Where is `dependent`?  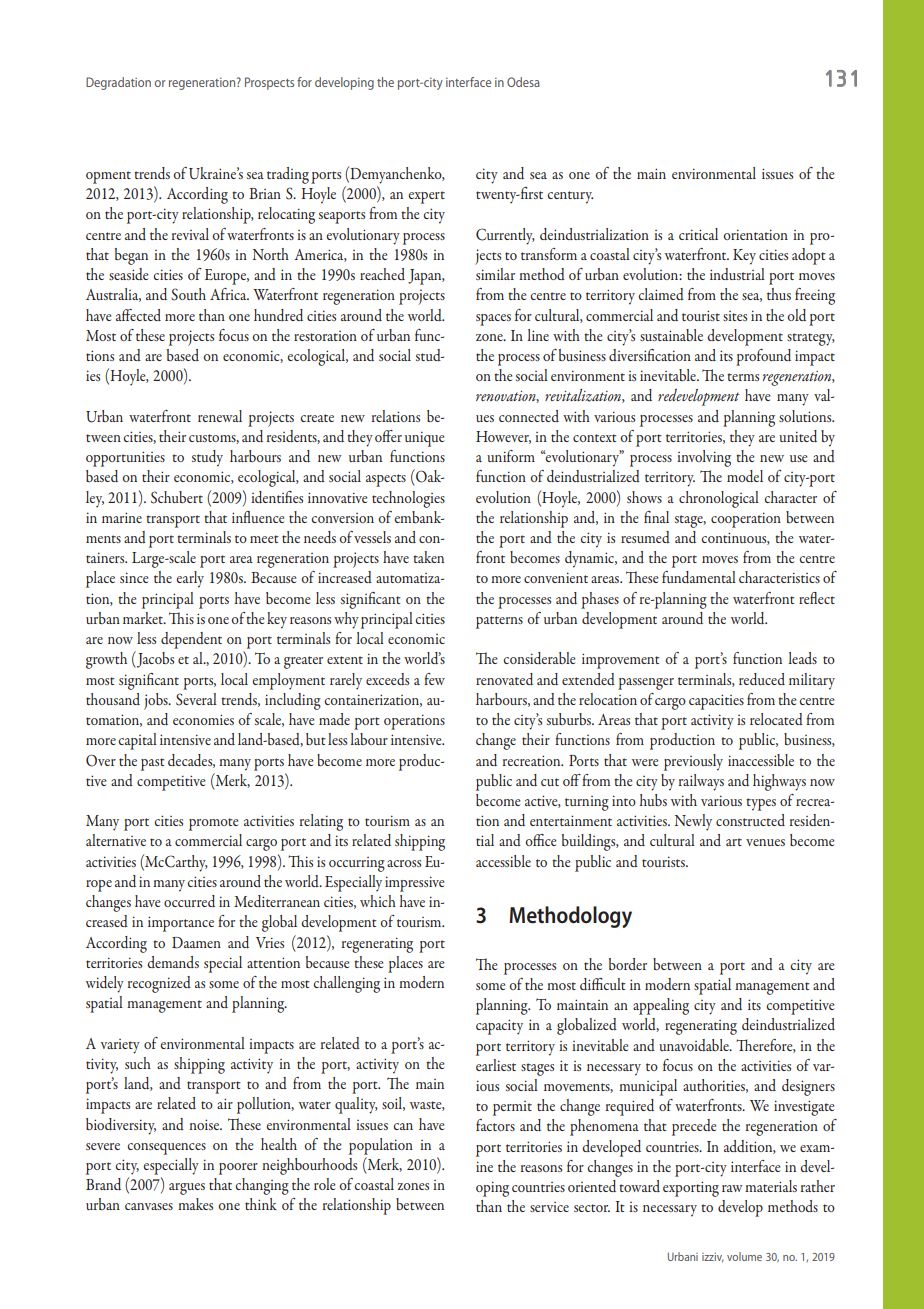 dependent is located at coordinates (191, 640).
